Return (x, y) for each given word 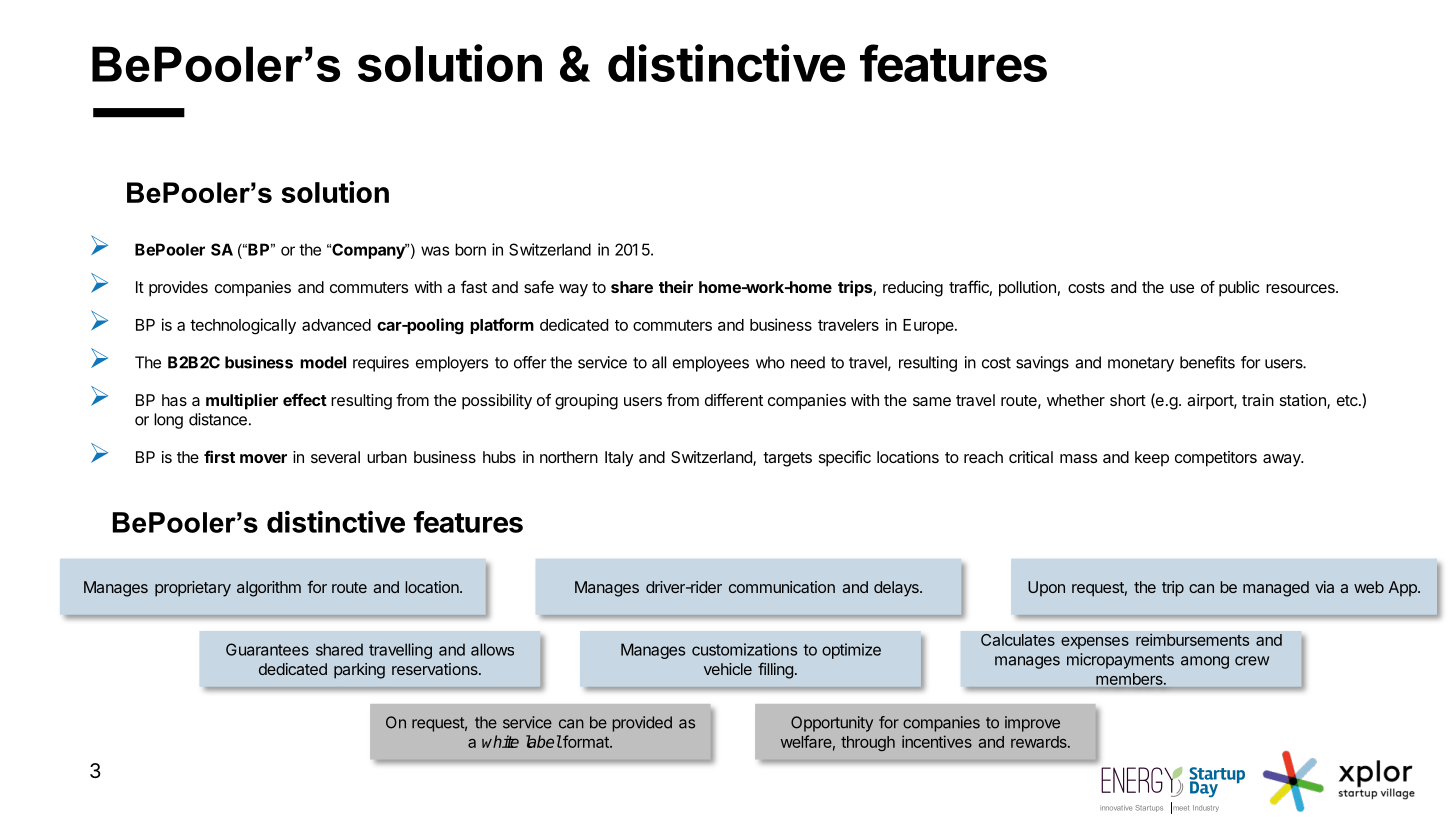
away (1283, 460)
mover (263, 458)
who (770, 362)
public (1239, 289)
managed (1276, 589)
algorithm (269, 589)
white (500, 741)
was (435, 251)
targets (787, 459)
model (323, 362)
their (676, 286)
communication (782, 587)
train (1258, 400)
